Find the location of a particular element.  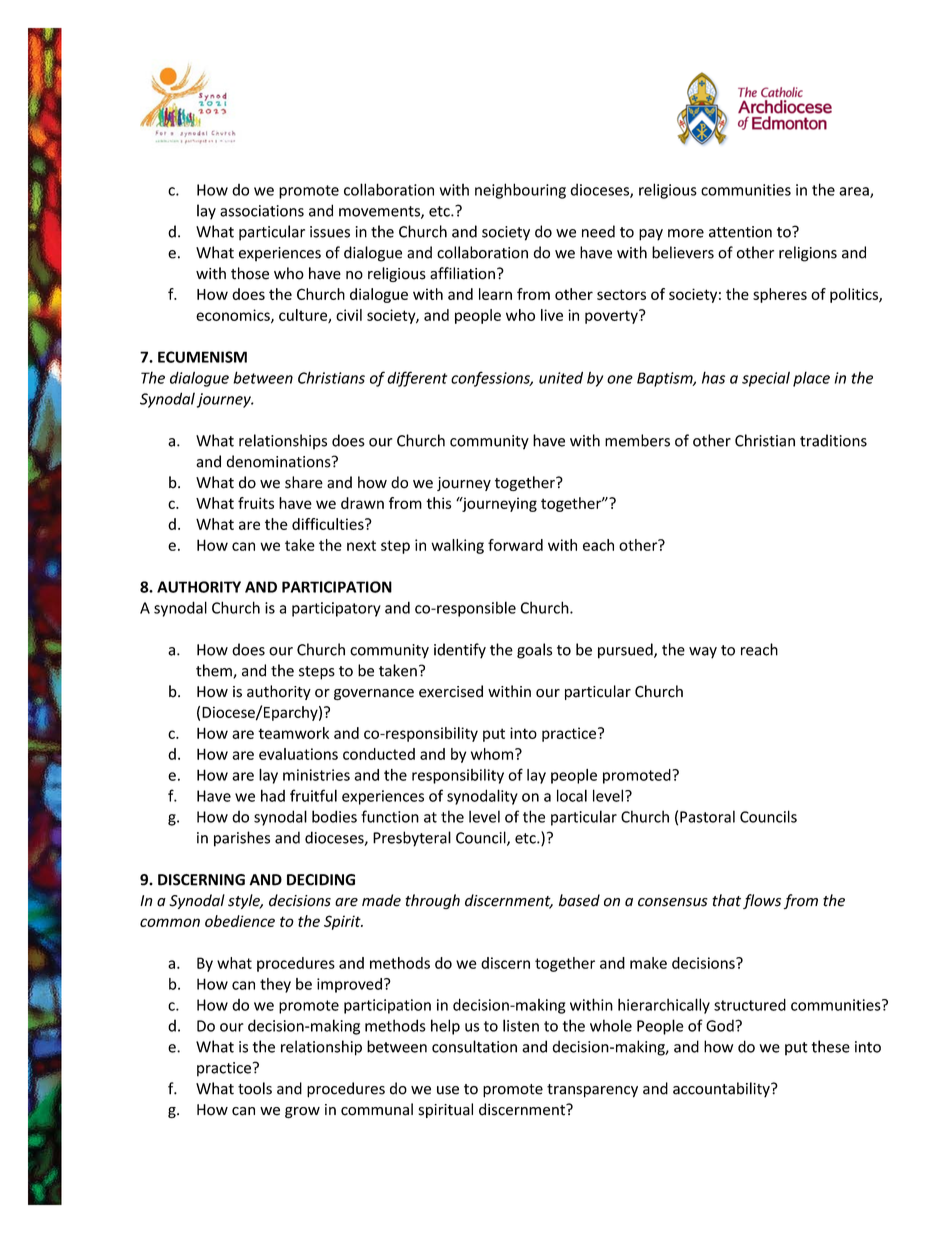

neighbouring is located at coordinates (520, 191).
